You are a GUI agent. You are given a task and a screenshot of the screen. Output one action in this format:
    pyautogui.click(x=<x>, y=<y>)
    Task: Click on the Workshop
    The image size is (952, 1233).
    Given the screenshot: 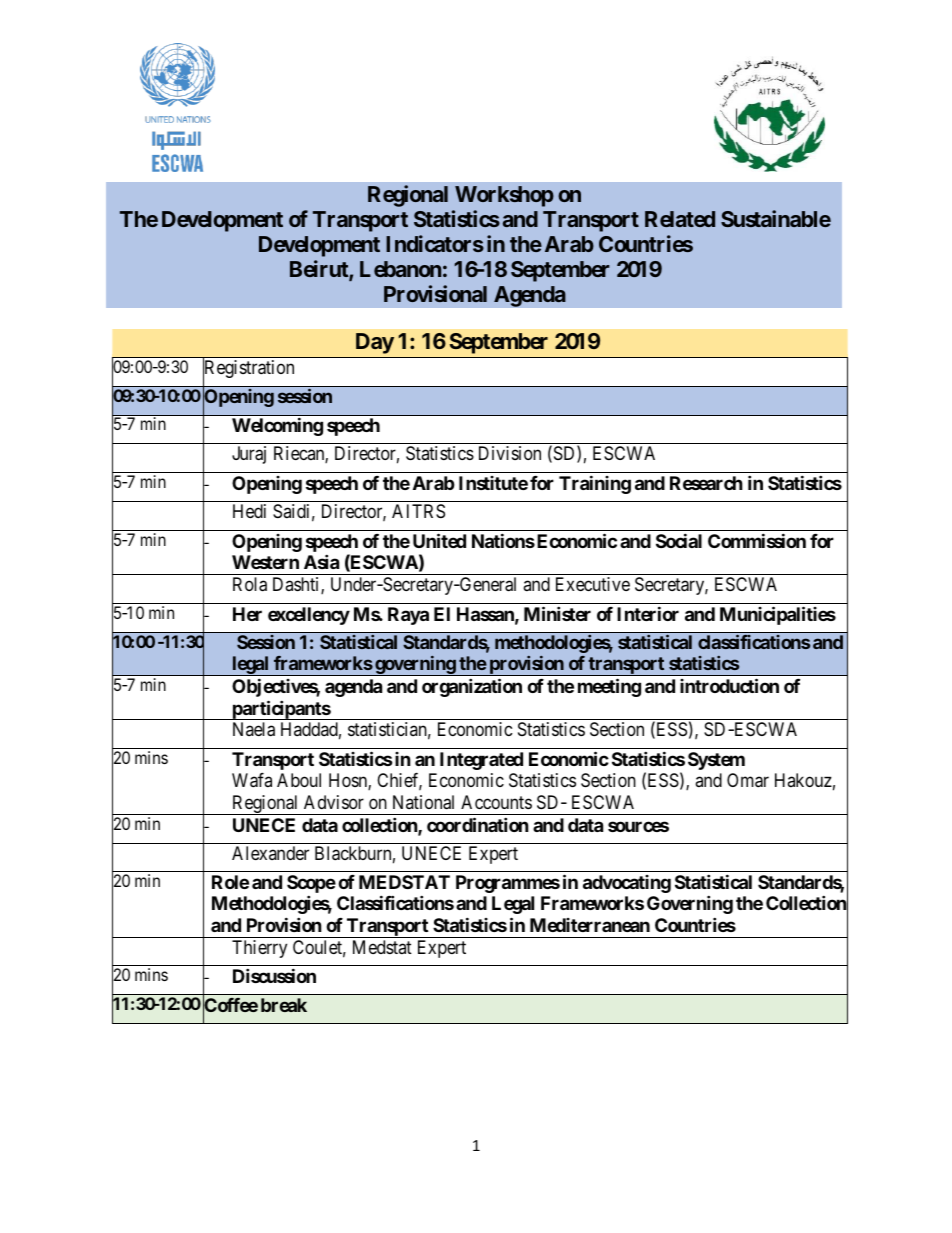 What is the action you would take?
    pyautogui.click(x=504, y=196)
